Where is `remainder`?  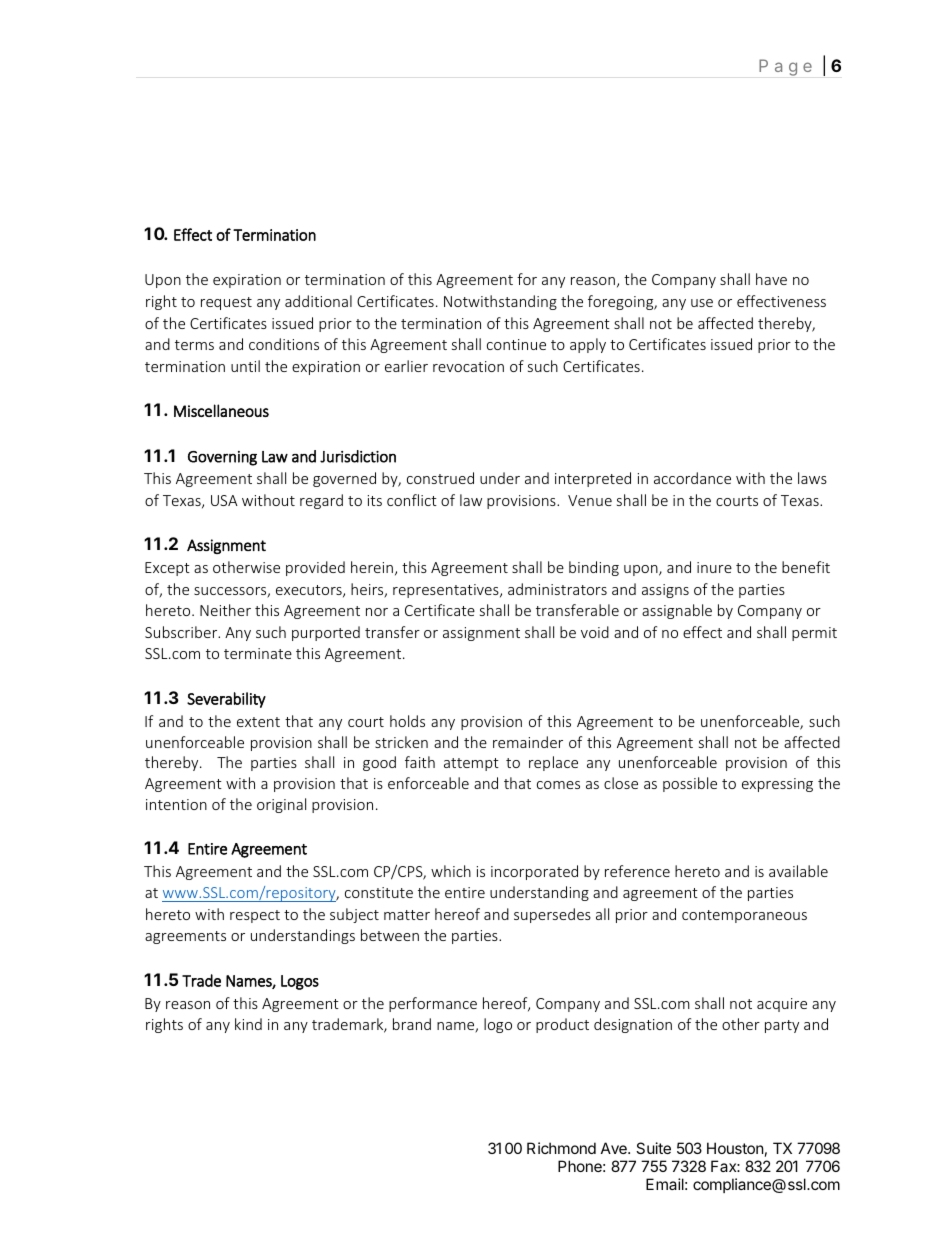
remainder is located at coordinates (528, 742).
